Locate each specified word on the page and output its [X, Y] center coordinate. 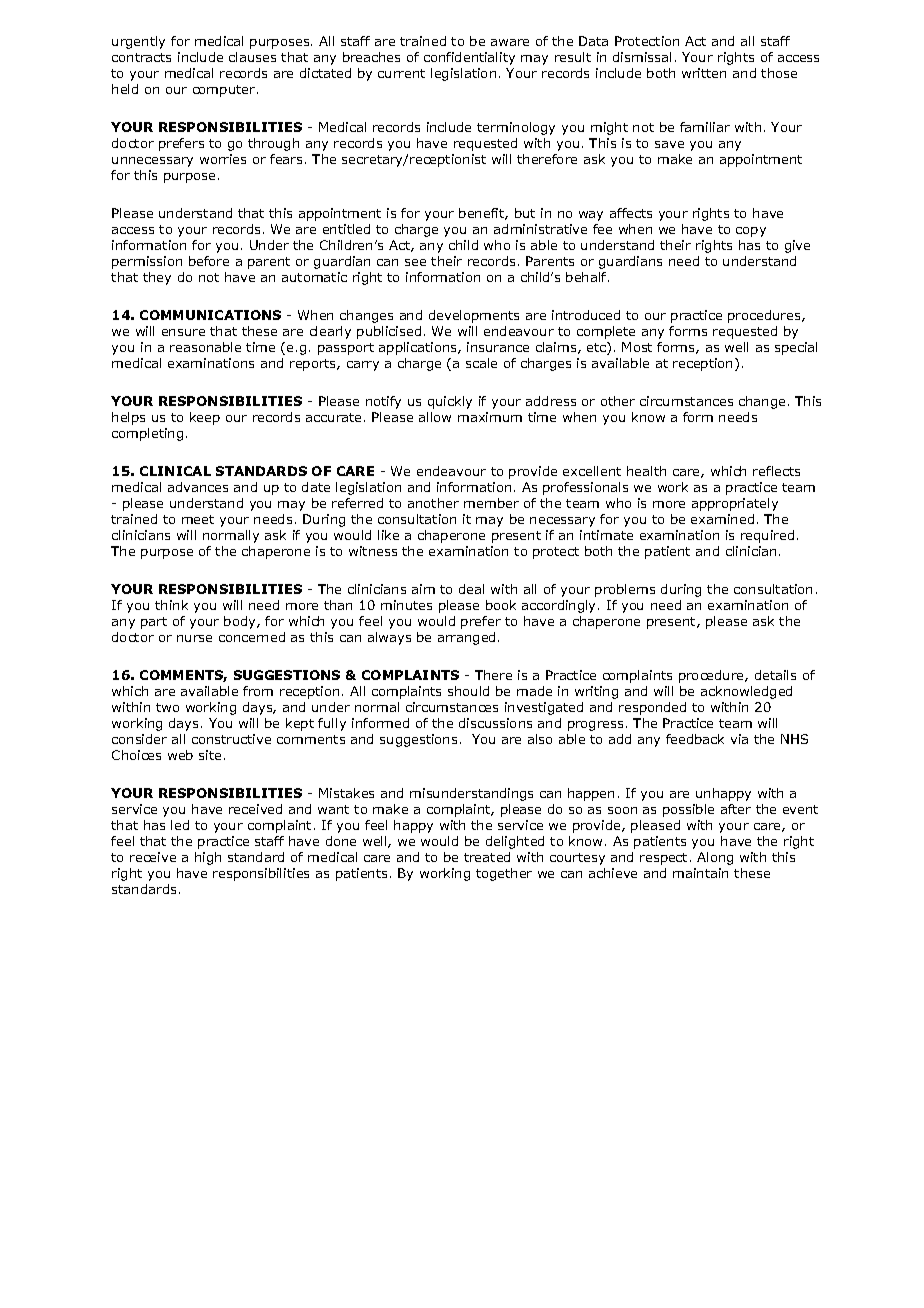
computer [225, 91]
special [796, 348]
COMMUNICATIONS [210, 315]
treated [487, 857]
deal [471, 589]
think [171, 605]
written [704, 73]
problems [625, 590]
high [208, 858]
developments [474, 316]
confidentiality [469, 58]
